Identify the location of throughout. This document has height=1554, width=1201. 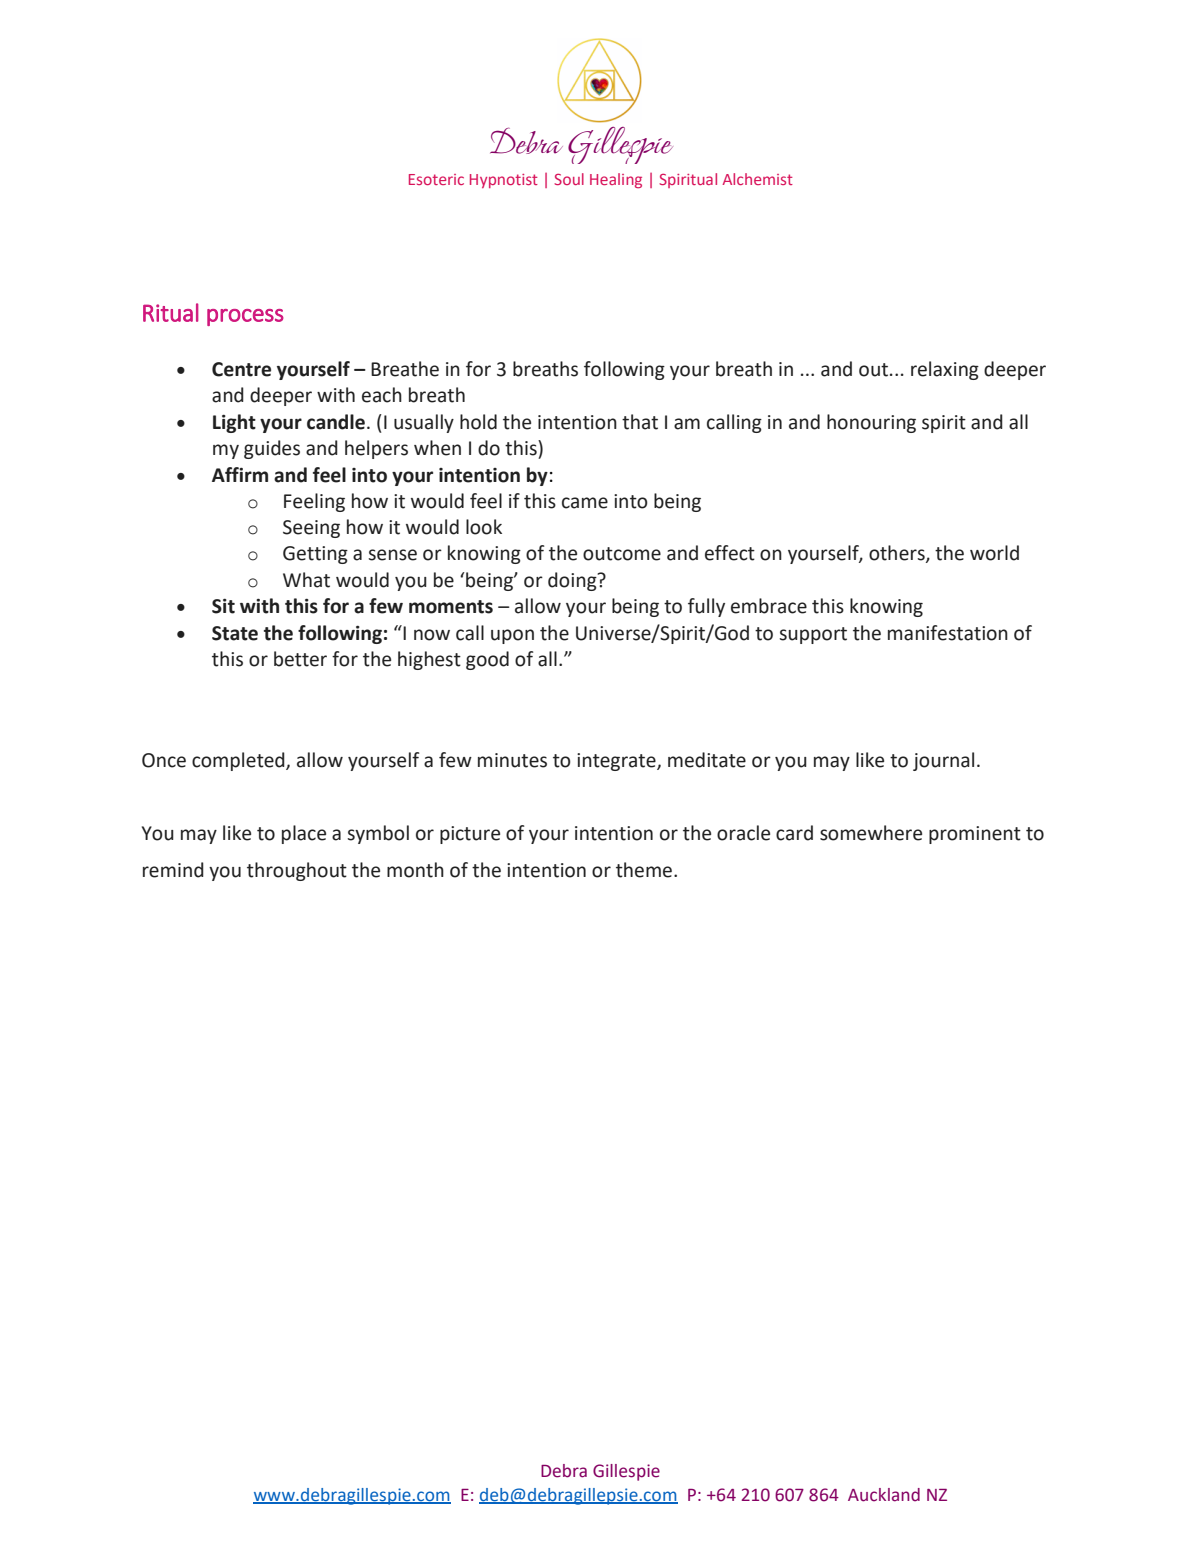
(297, 871).
